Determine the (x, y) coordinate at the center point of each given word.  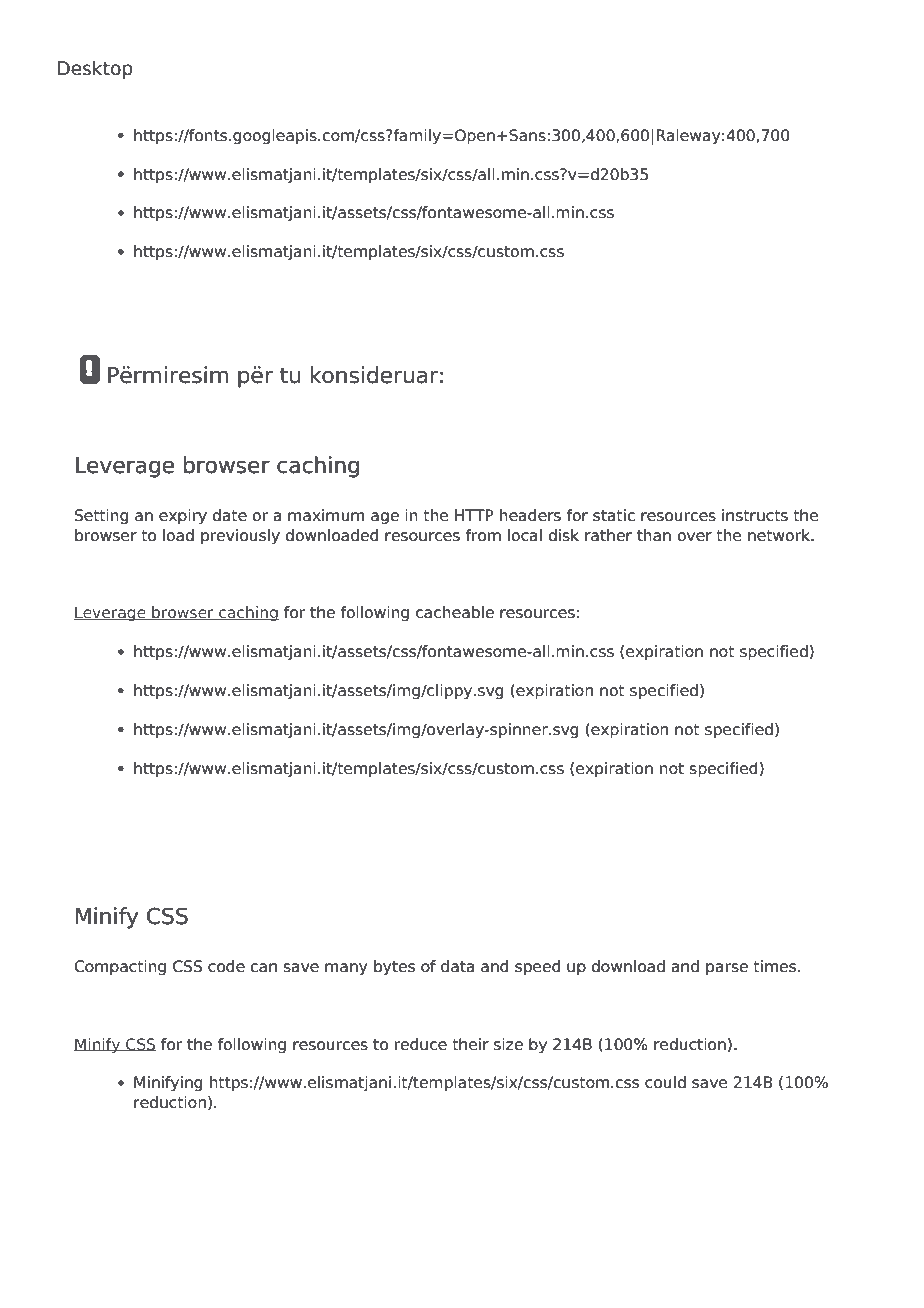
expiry (183, 516)
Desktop (95, 69)
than (654, 535)
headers (530, 515)
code (226, 966)
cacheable (455, 612)
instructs (755, 515)
